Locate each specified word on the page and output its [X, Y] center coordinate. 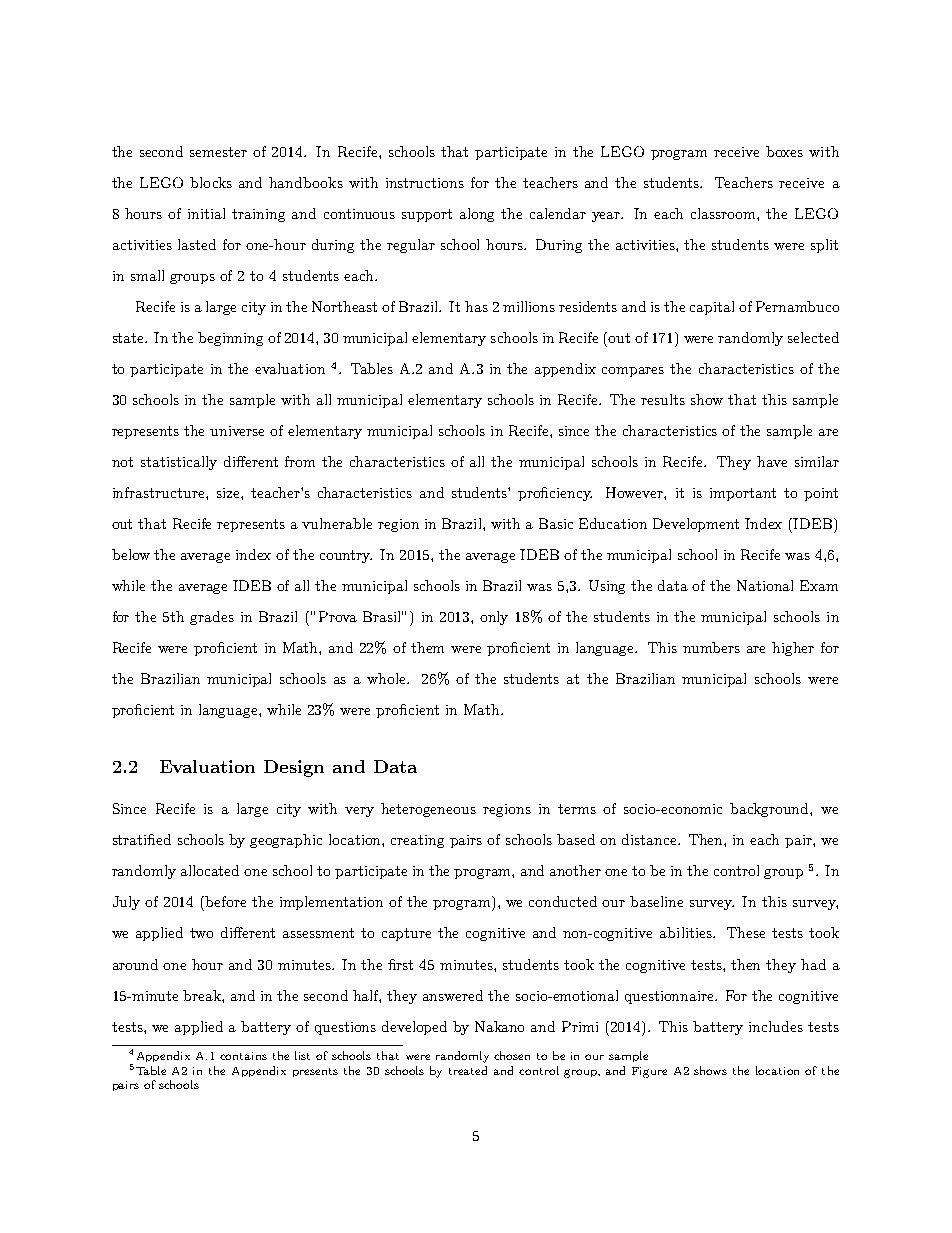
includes [776, 1026]
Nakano [499, 1026]
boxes [784, 151]
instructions [425, 183]
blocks [211, 182]
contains [243, 1056]
